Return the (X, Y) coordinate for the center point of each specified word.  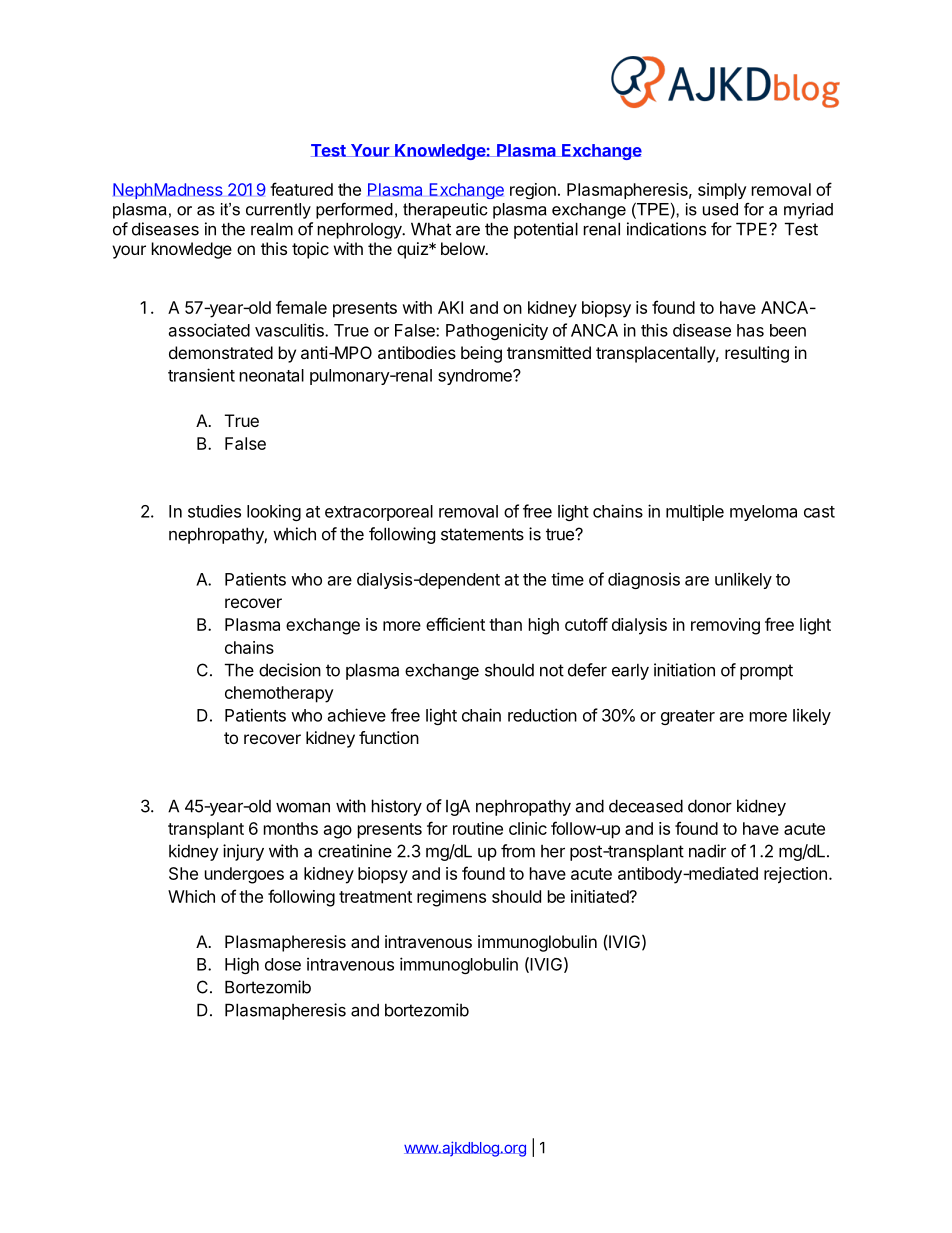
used (720, 209)
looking (274, 512)
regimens (451, 898)
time (567, 579)
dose (283, 964)
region (533, 191)
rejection (795, 875)
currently (278, 211)
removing (725, 626)
